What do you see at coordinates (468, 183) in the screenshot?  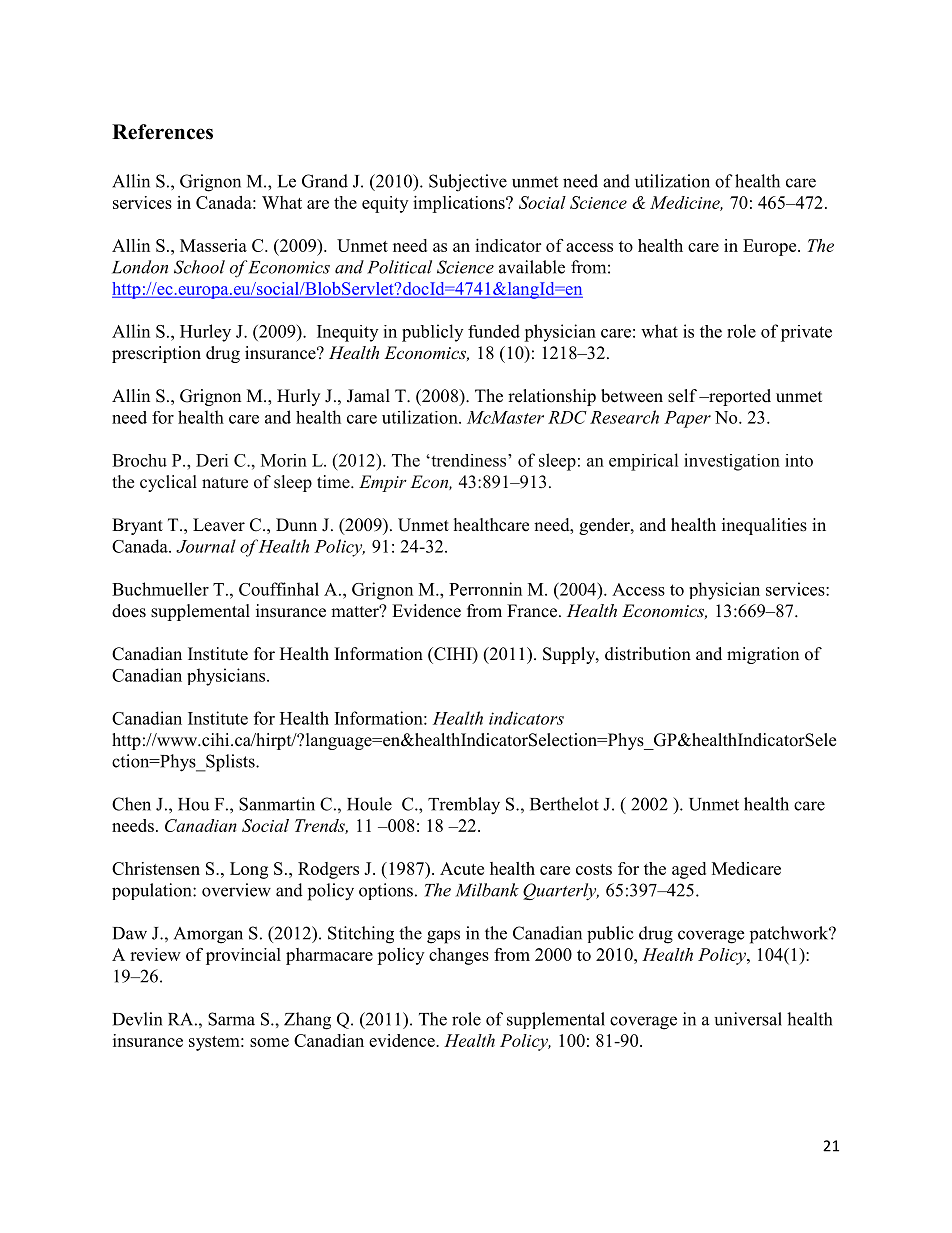 I see `Subjective` at bounding box center [468, 183].
